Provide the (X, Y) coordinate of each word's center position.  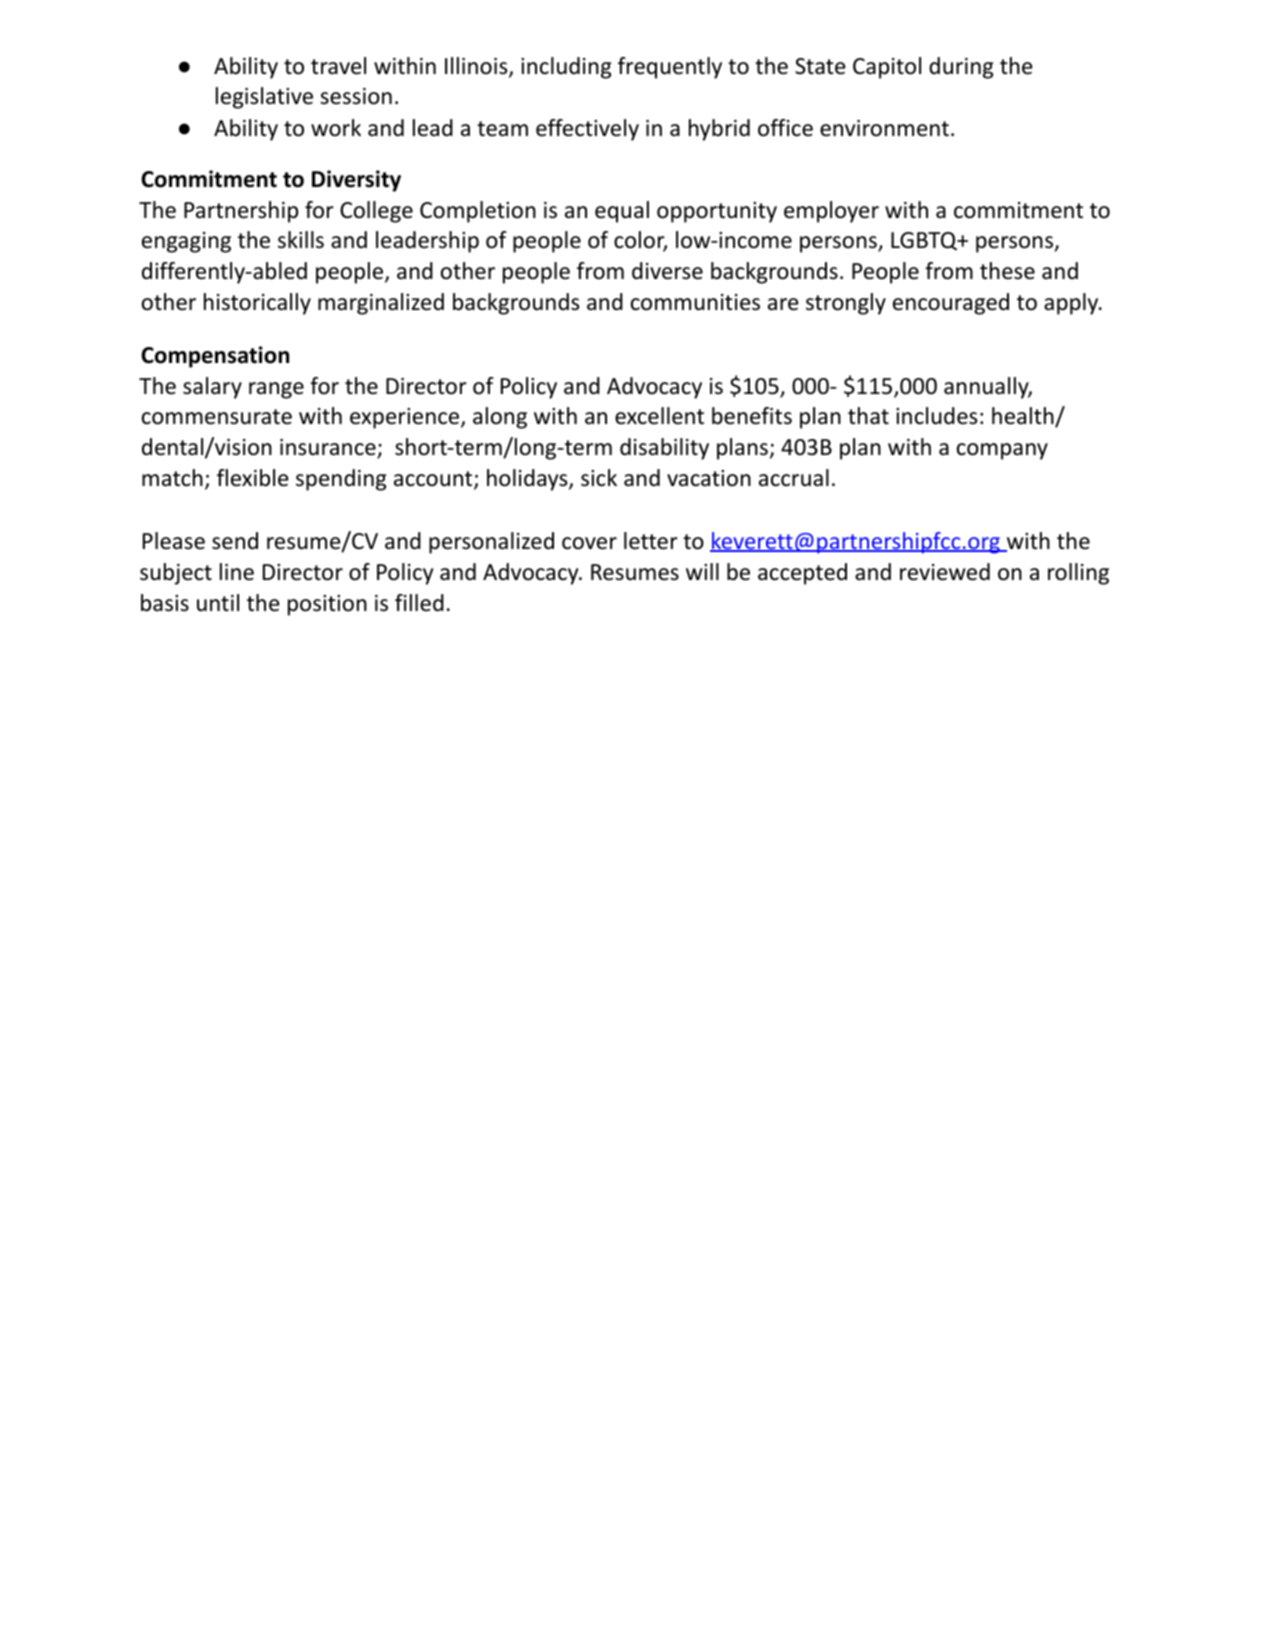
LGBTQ (925, 241)
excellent (659, 416)
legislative (264, 98)
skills (301, 240)
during (961, 68)
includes (936, 416)
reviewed (945, 572)
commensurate (217, 417)
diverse (667, 271)
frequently (670, 68)
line (237, 572)
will (702, 571)
